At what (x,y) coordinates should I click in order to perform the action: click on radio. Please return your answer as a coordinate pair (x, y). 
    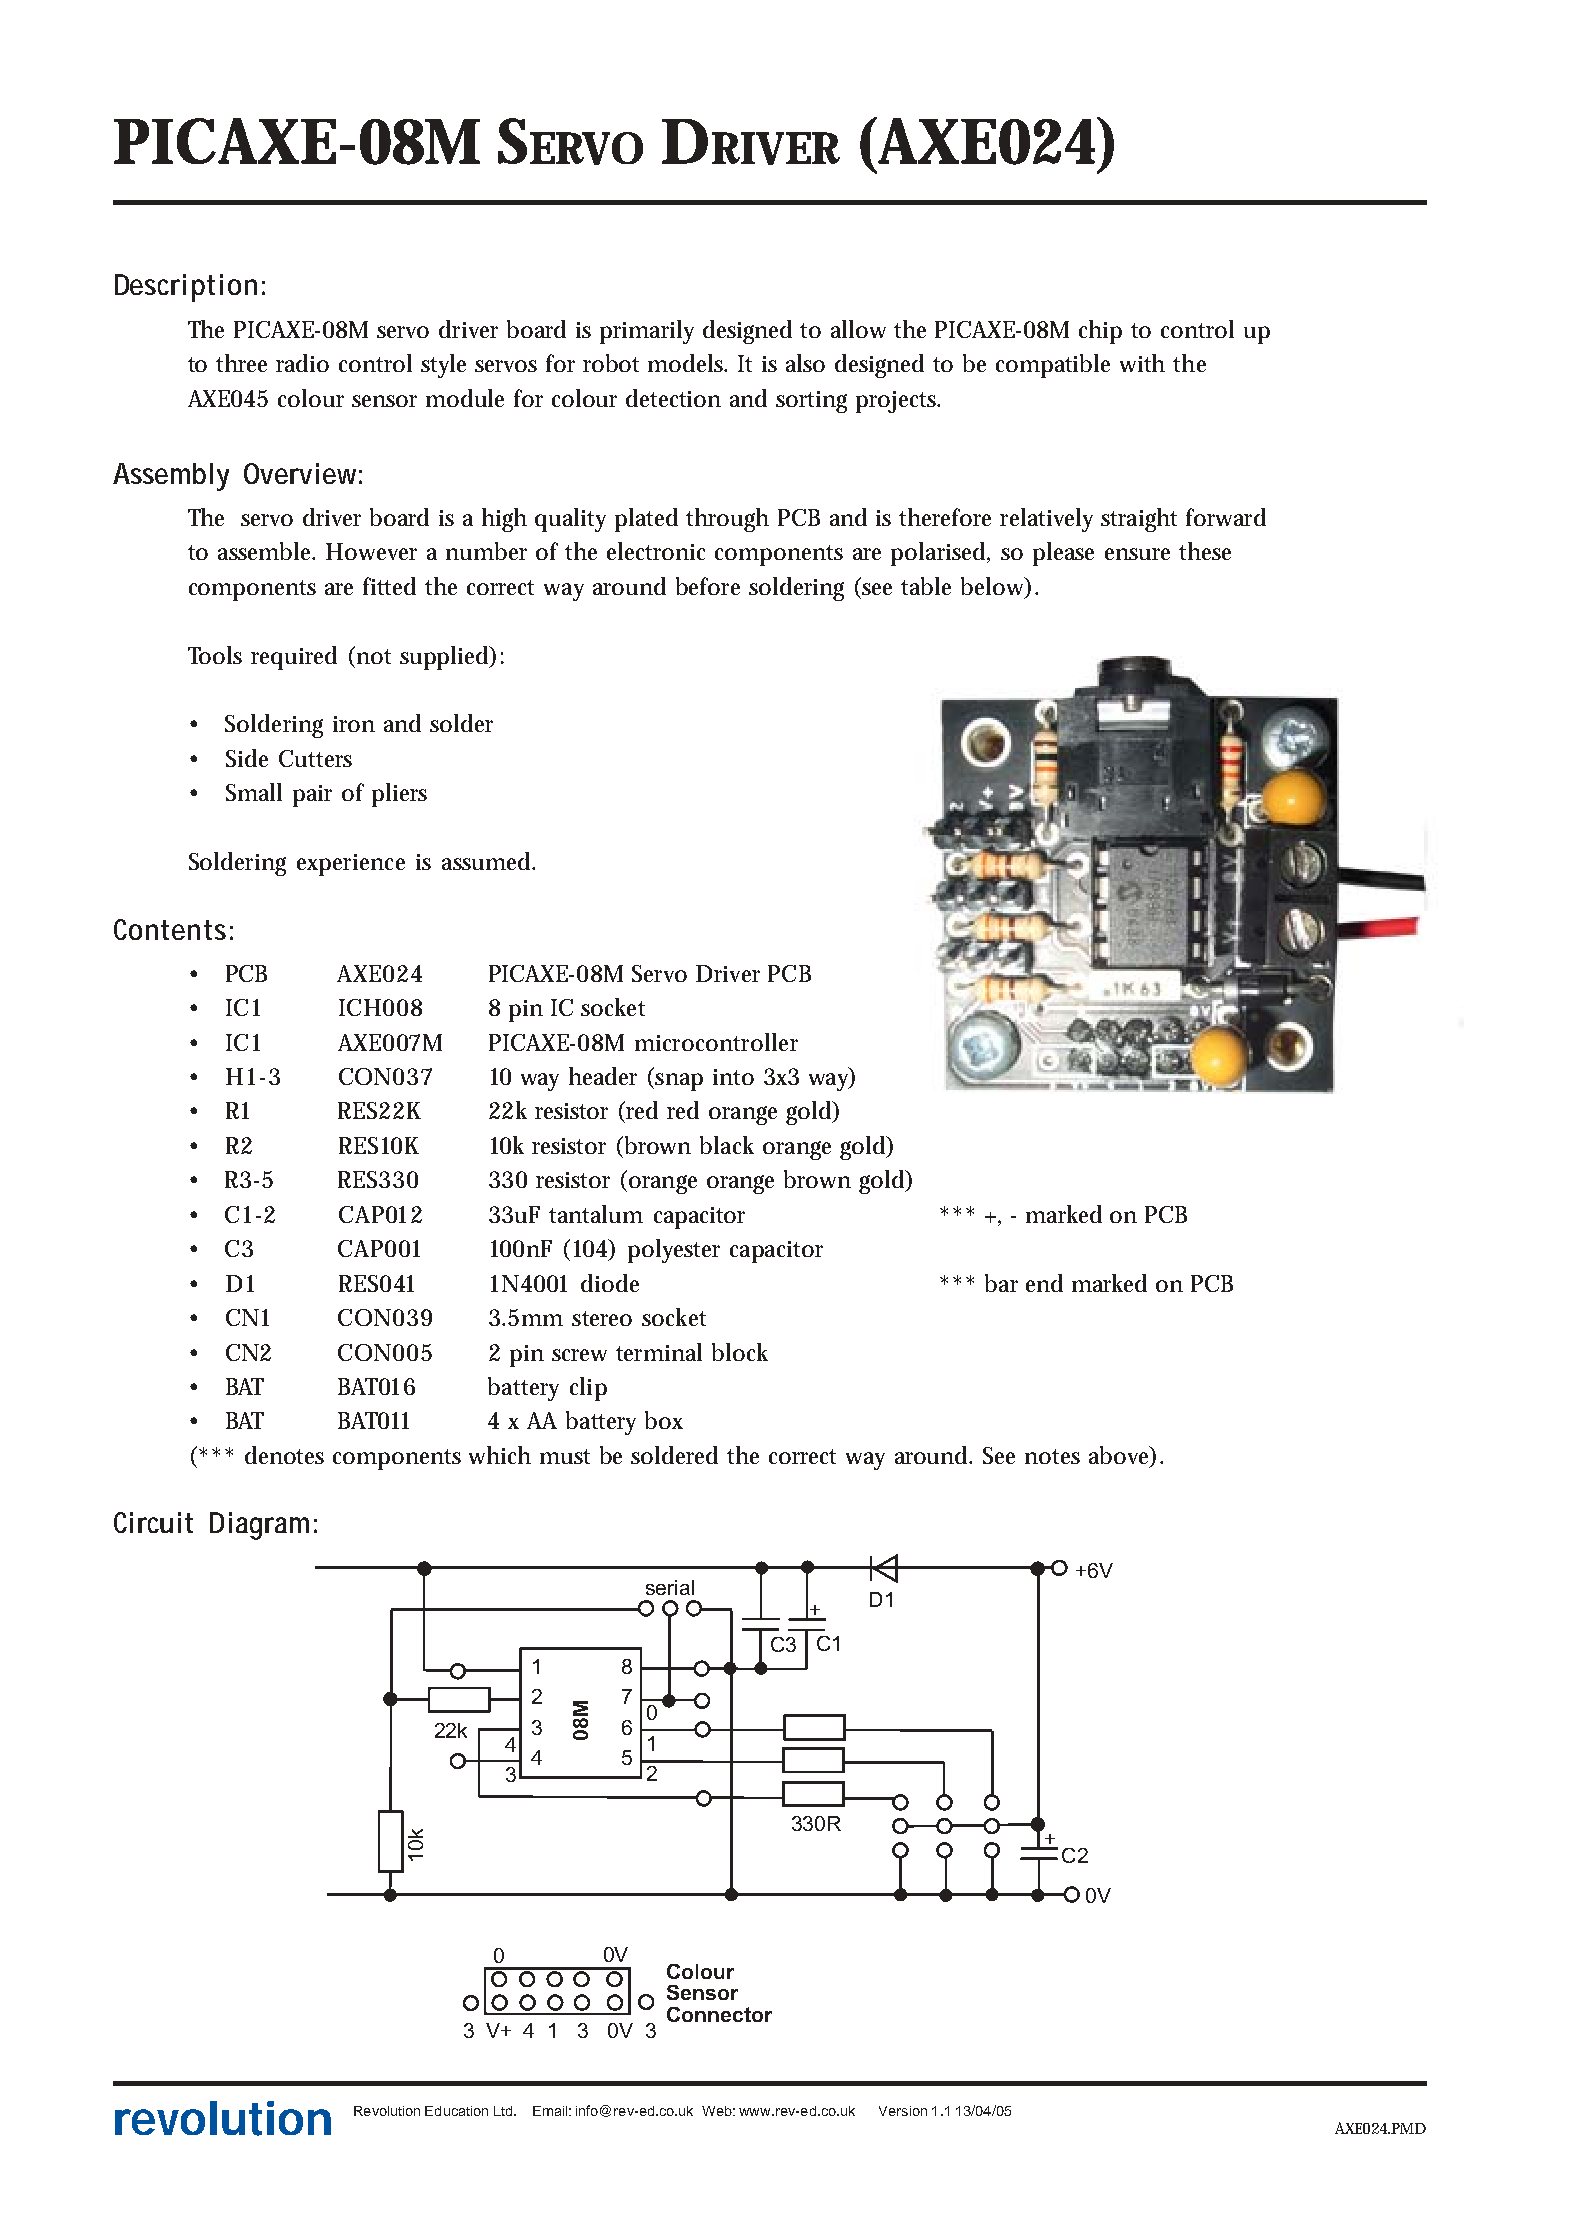
    Looking at the image, I should click on (302, 363).
